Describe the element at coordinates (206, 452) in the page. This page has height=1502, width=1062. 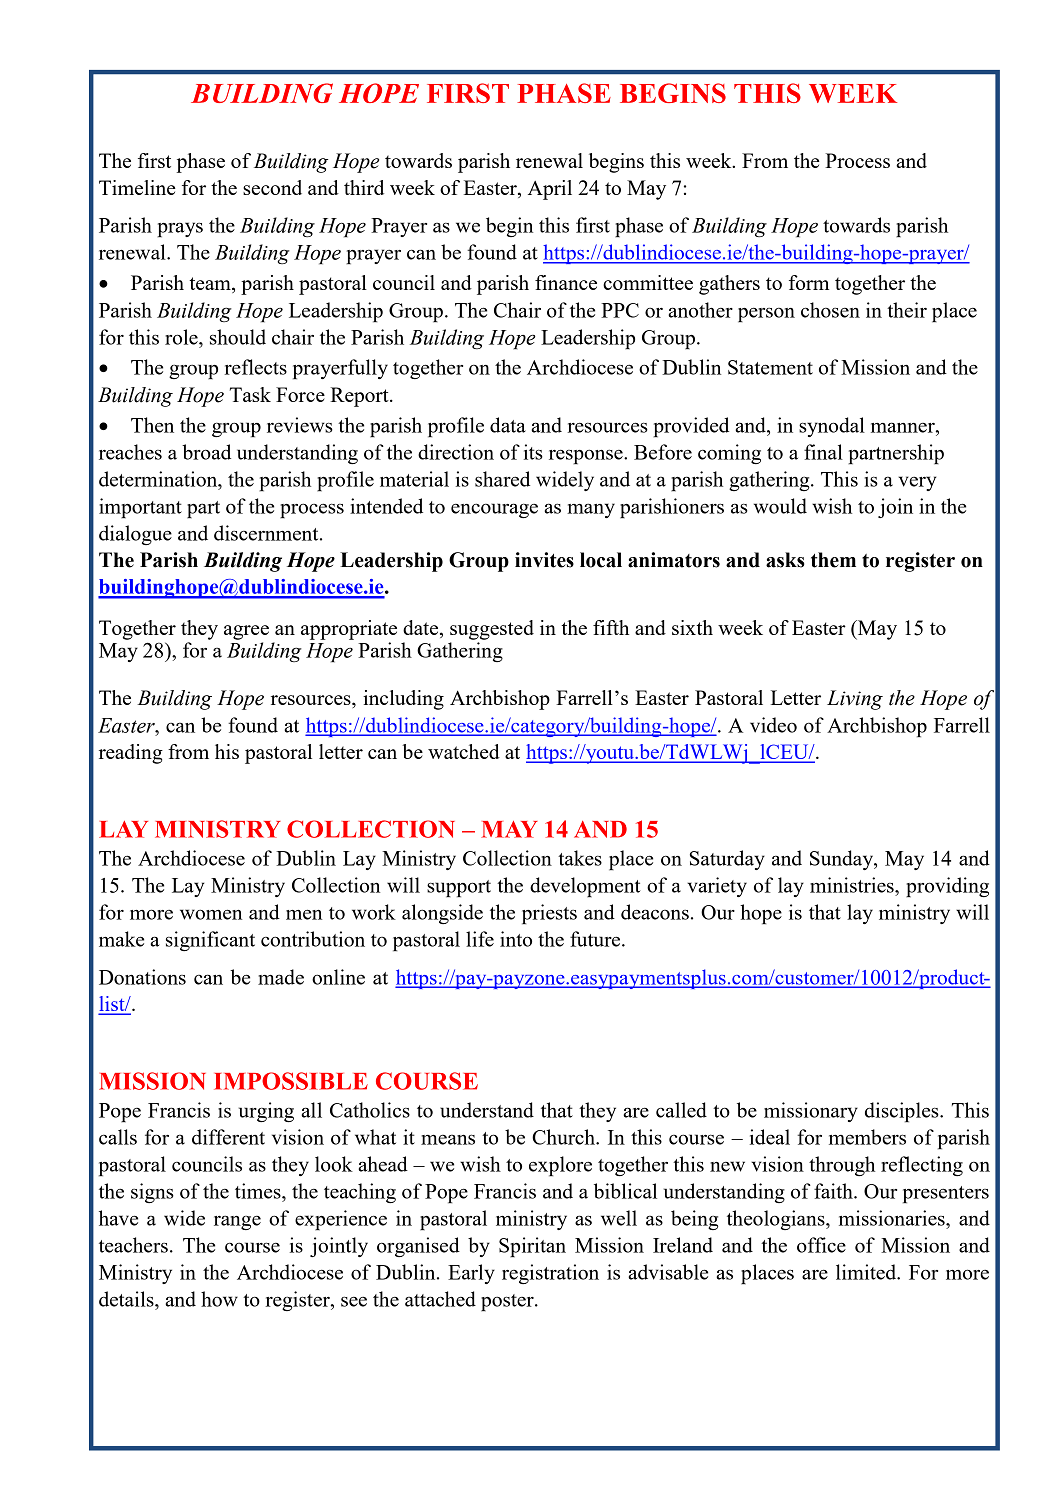
I see `broad` at that location.
